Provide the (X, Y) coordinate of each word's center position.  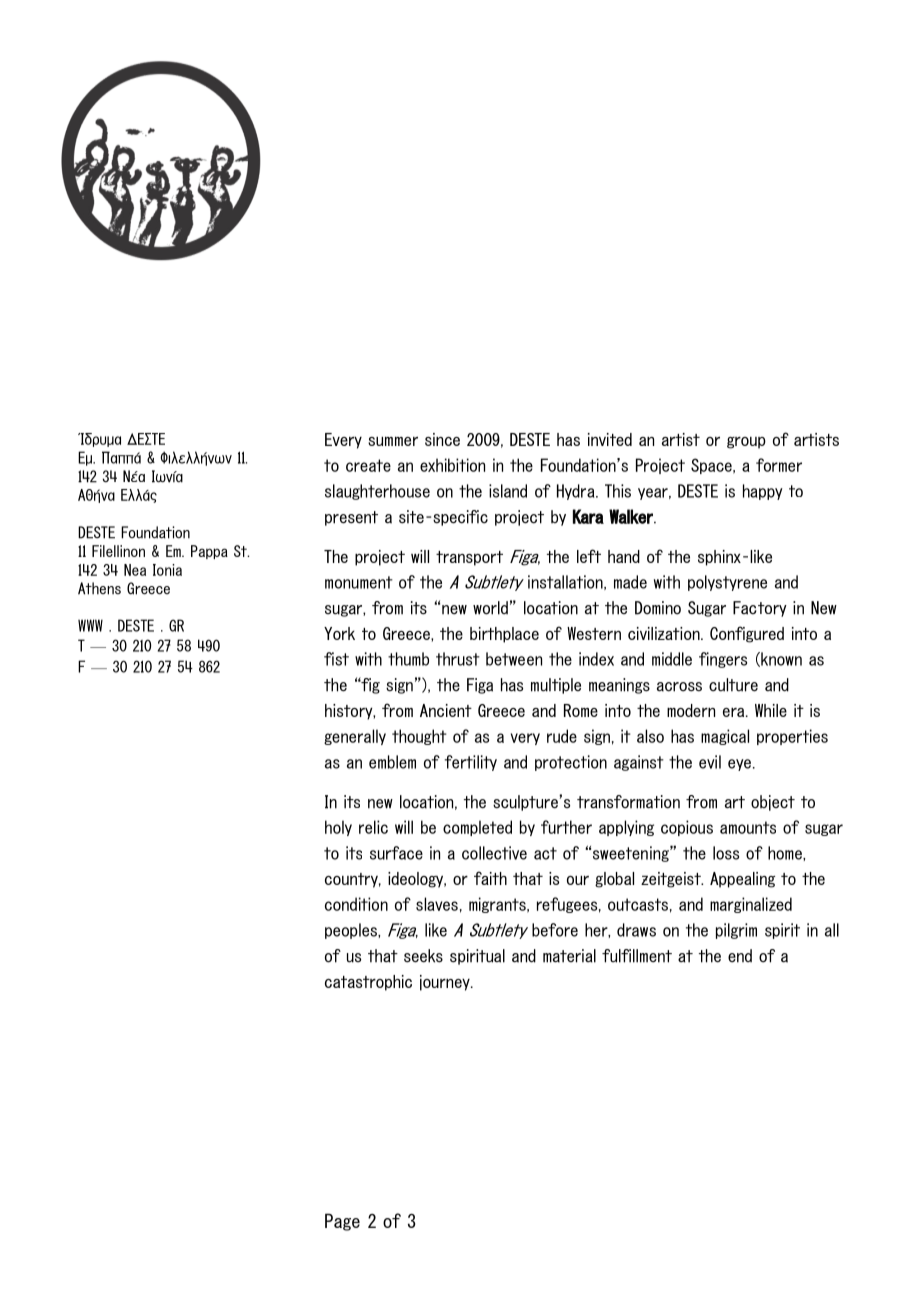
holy (338, 828)
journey (446, 983)
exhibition (452, 465)
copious (687, 828)
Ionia (167, 570)
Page (342, 1222)
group (746, 443)
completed (477, 828)
